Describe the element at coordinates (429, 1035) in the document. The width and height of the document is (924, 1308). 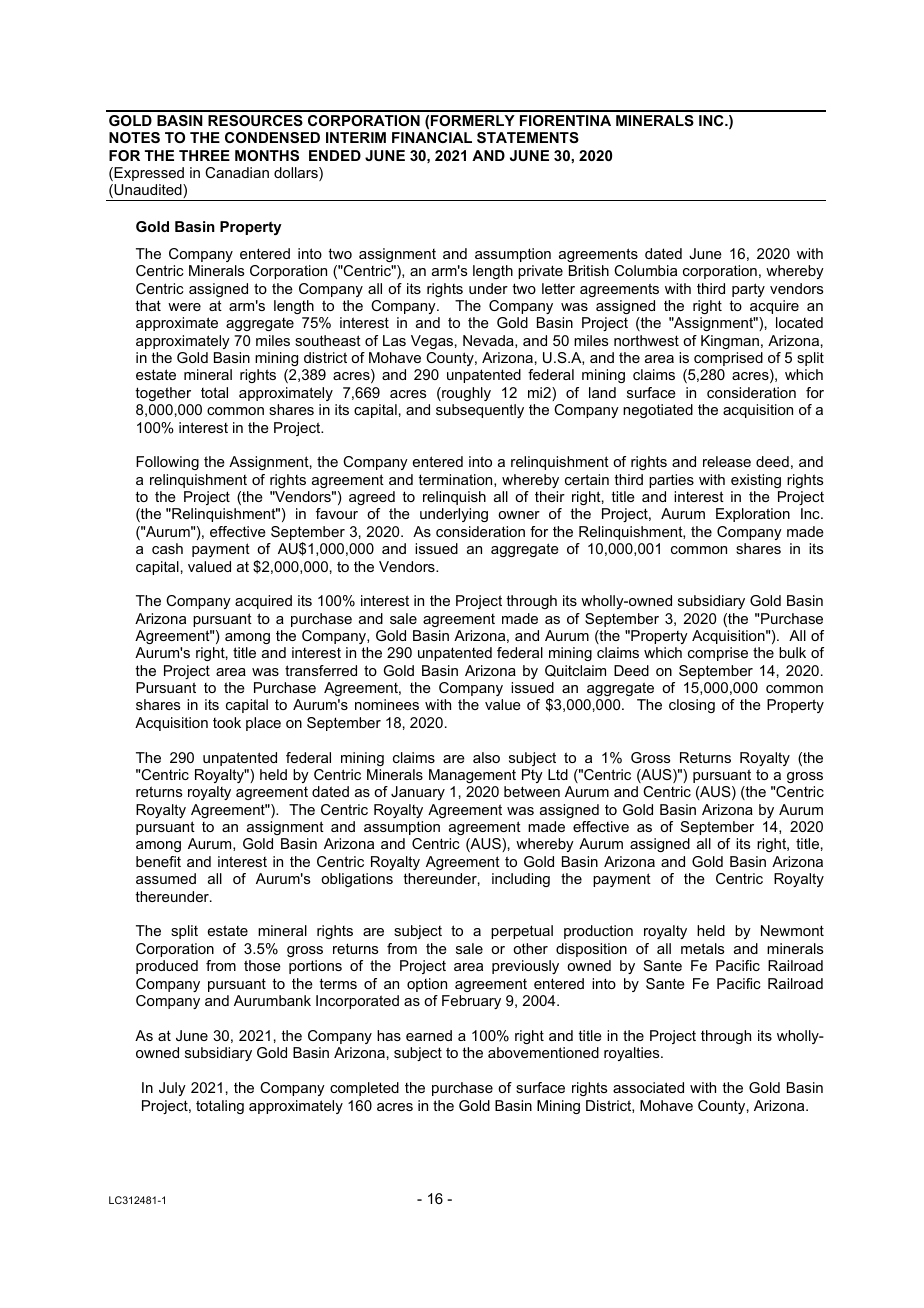
I see `earned` at that location.
